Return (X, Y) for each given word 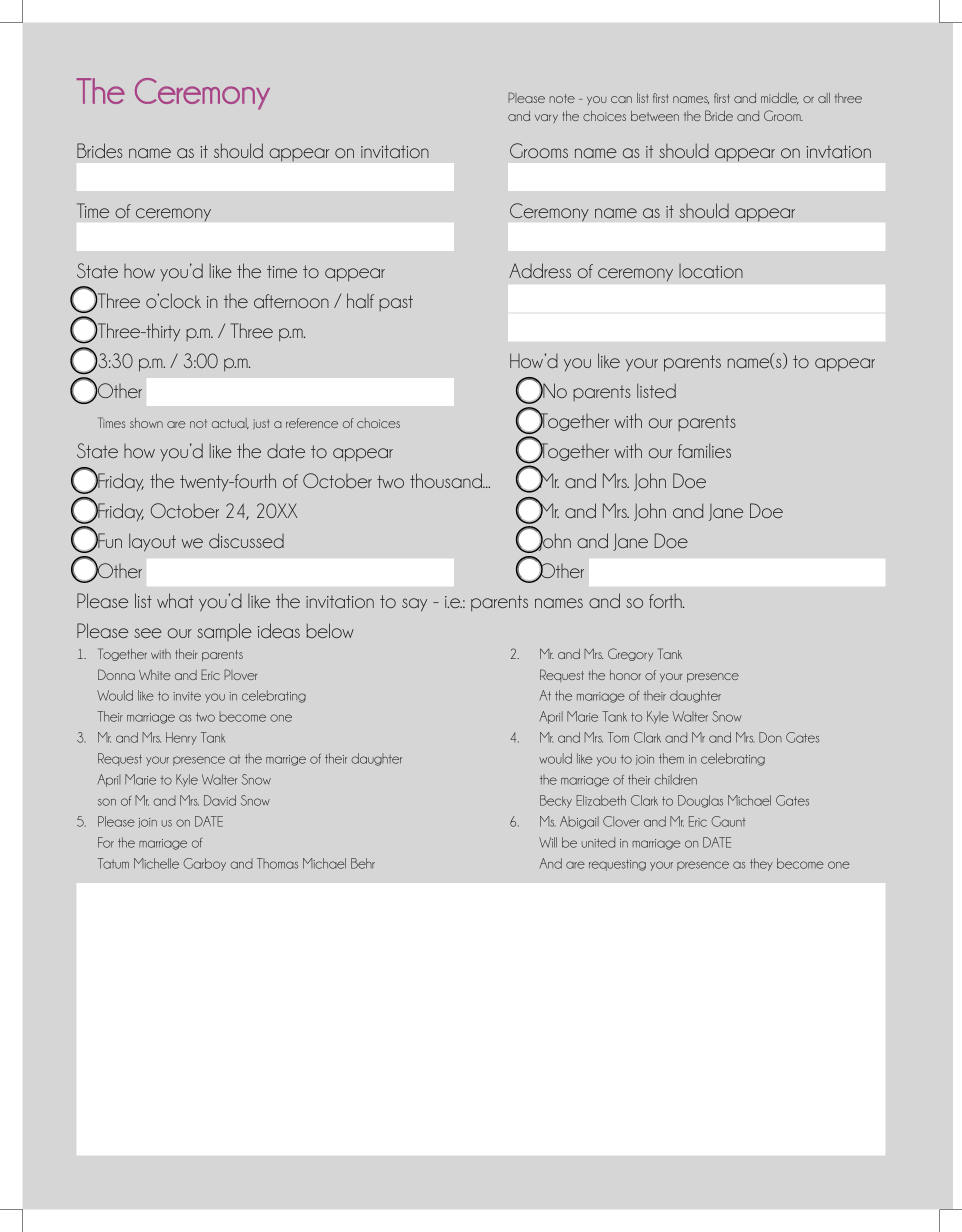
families (704, 450)
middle (780, 98)
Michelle (156, 863)
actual (230, 423)
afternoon (291, 301)
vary (546, 118)
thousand (447, 480)
